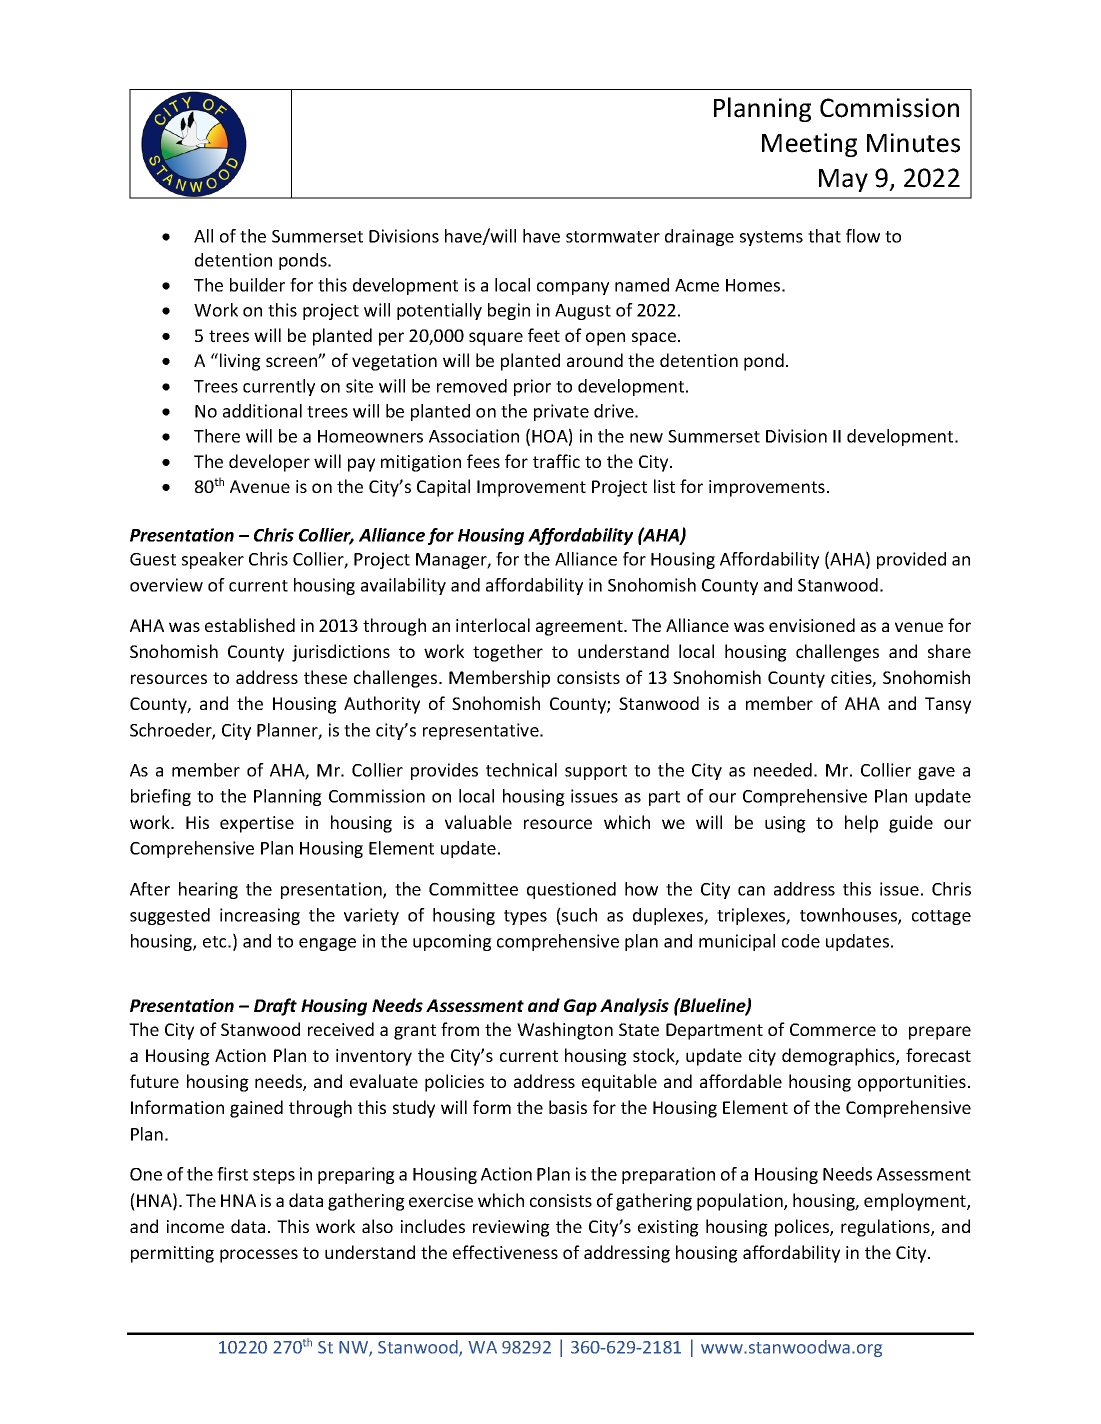 This screenshot has width=1101, height=1424. What do you see at coordinates (843, 180) in the screenshot?
I see `May` at bounding box center [843, 180].
